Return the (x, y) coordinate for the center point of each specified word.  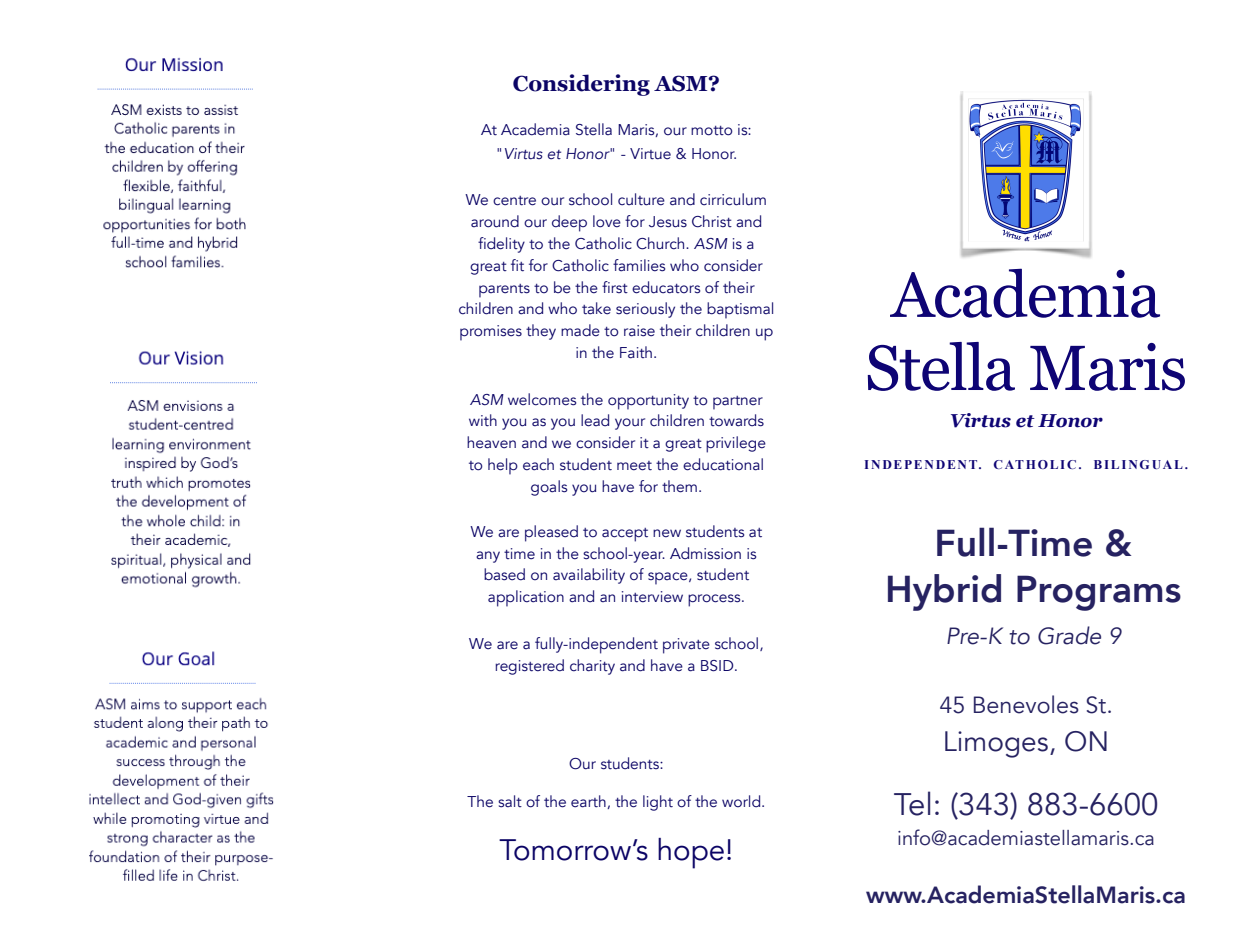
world (742, 801)
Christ (712, 221)
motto (712, 131)
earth (589, 802)
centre (514, 201)
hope (691, 853)
